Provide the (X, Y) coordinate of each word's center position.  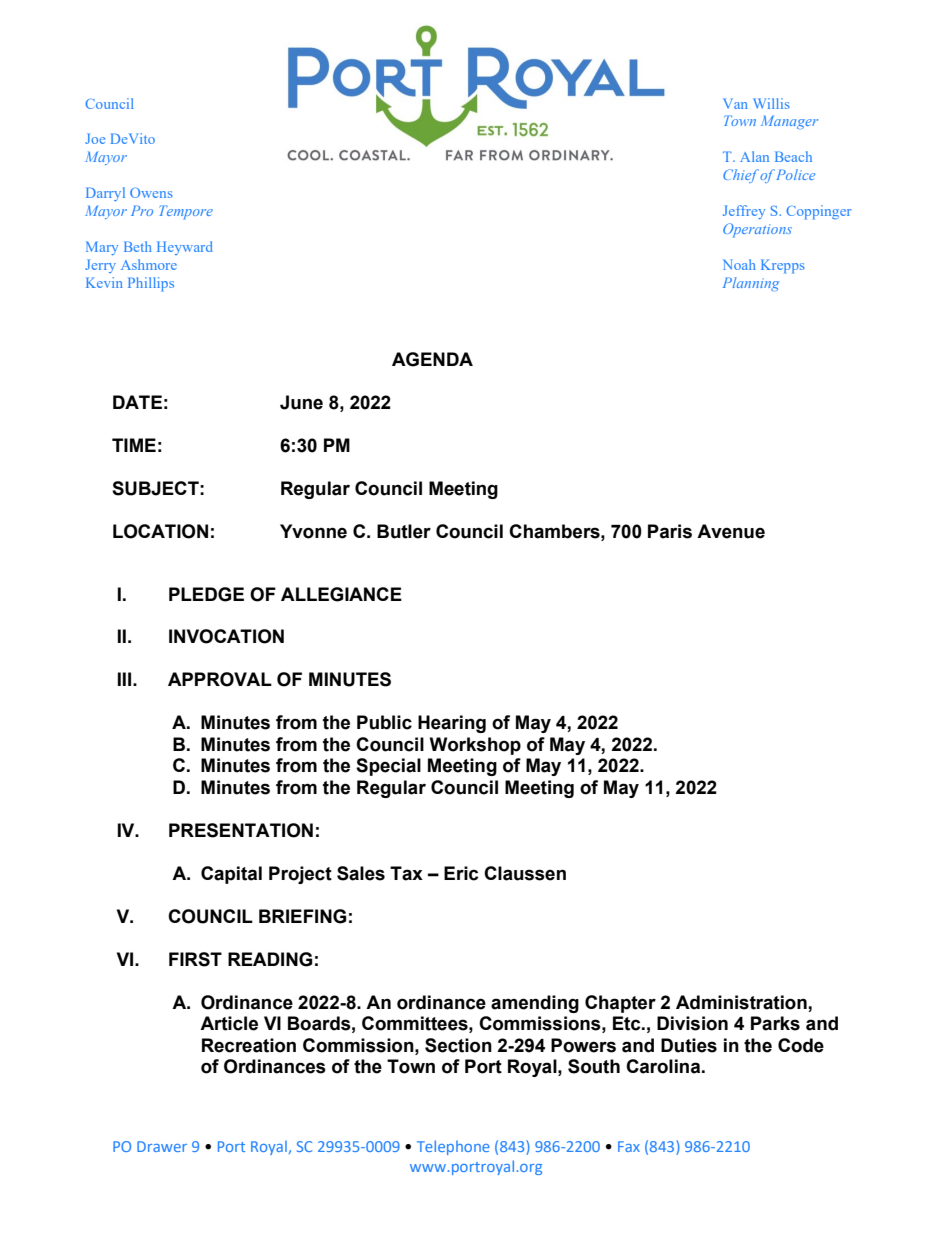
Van (735, 103)
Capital (231, 875)
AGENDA (432, 359)
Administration (741, 1002)
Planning (751, 284)
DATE (137, 402)
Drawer (162, 1146)
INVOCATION (226, 636)
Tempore (186, 212)
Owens (151, 192)
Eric (461, 873)
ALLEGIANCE (341, 594)
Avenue (731, 531)
